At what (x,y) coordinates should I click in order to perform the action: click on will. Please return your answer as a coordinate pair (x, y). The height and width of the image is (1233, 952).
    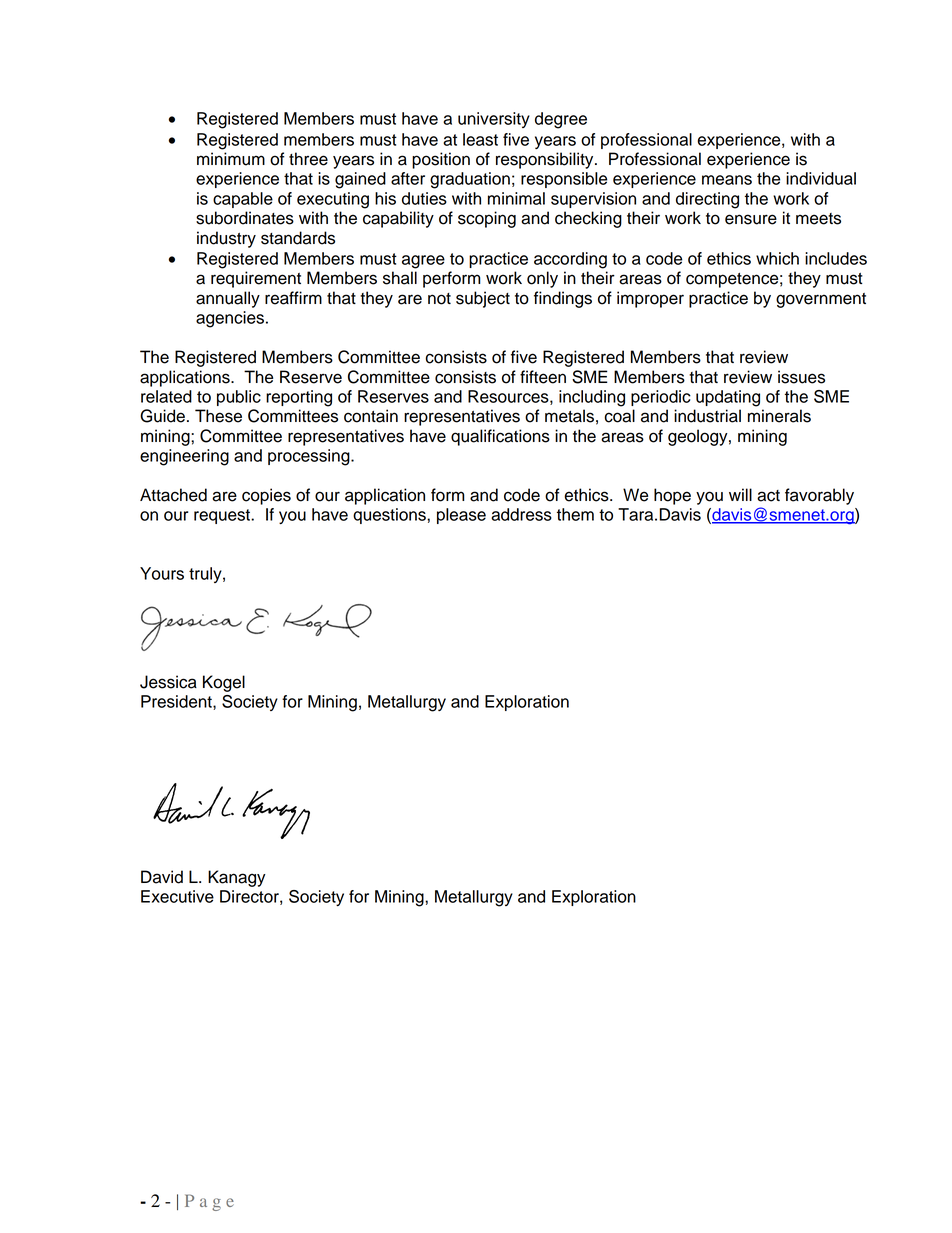
    Looking at the image, I should click on (740, 494).
